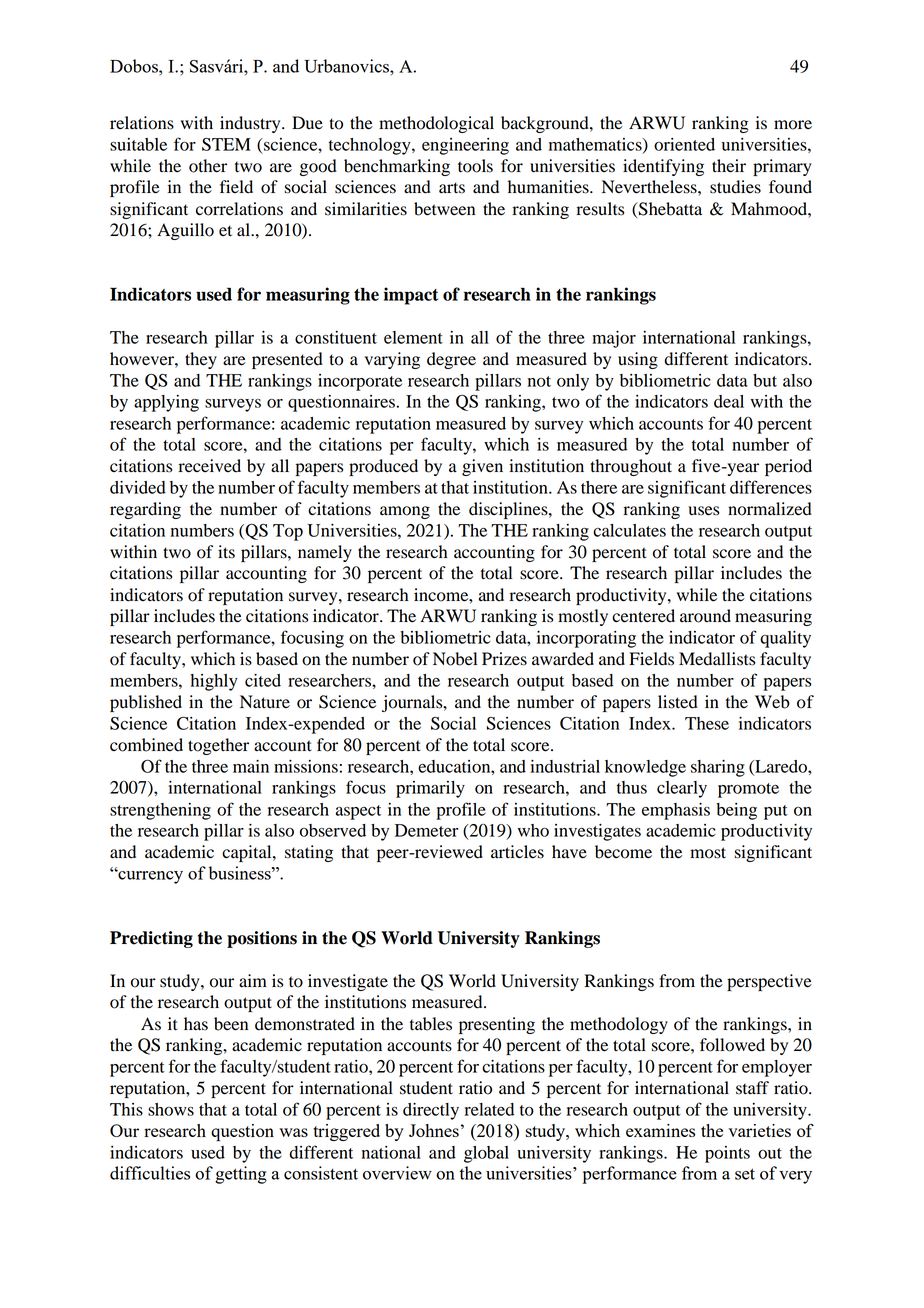 The width and height of the document is (924, 1308). I want to click on degree, so click(451, 360).
